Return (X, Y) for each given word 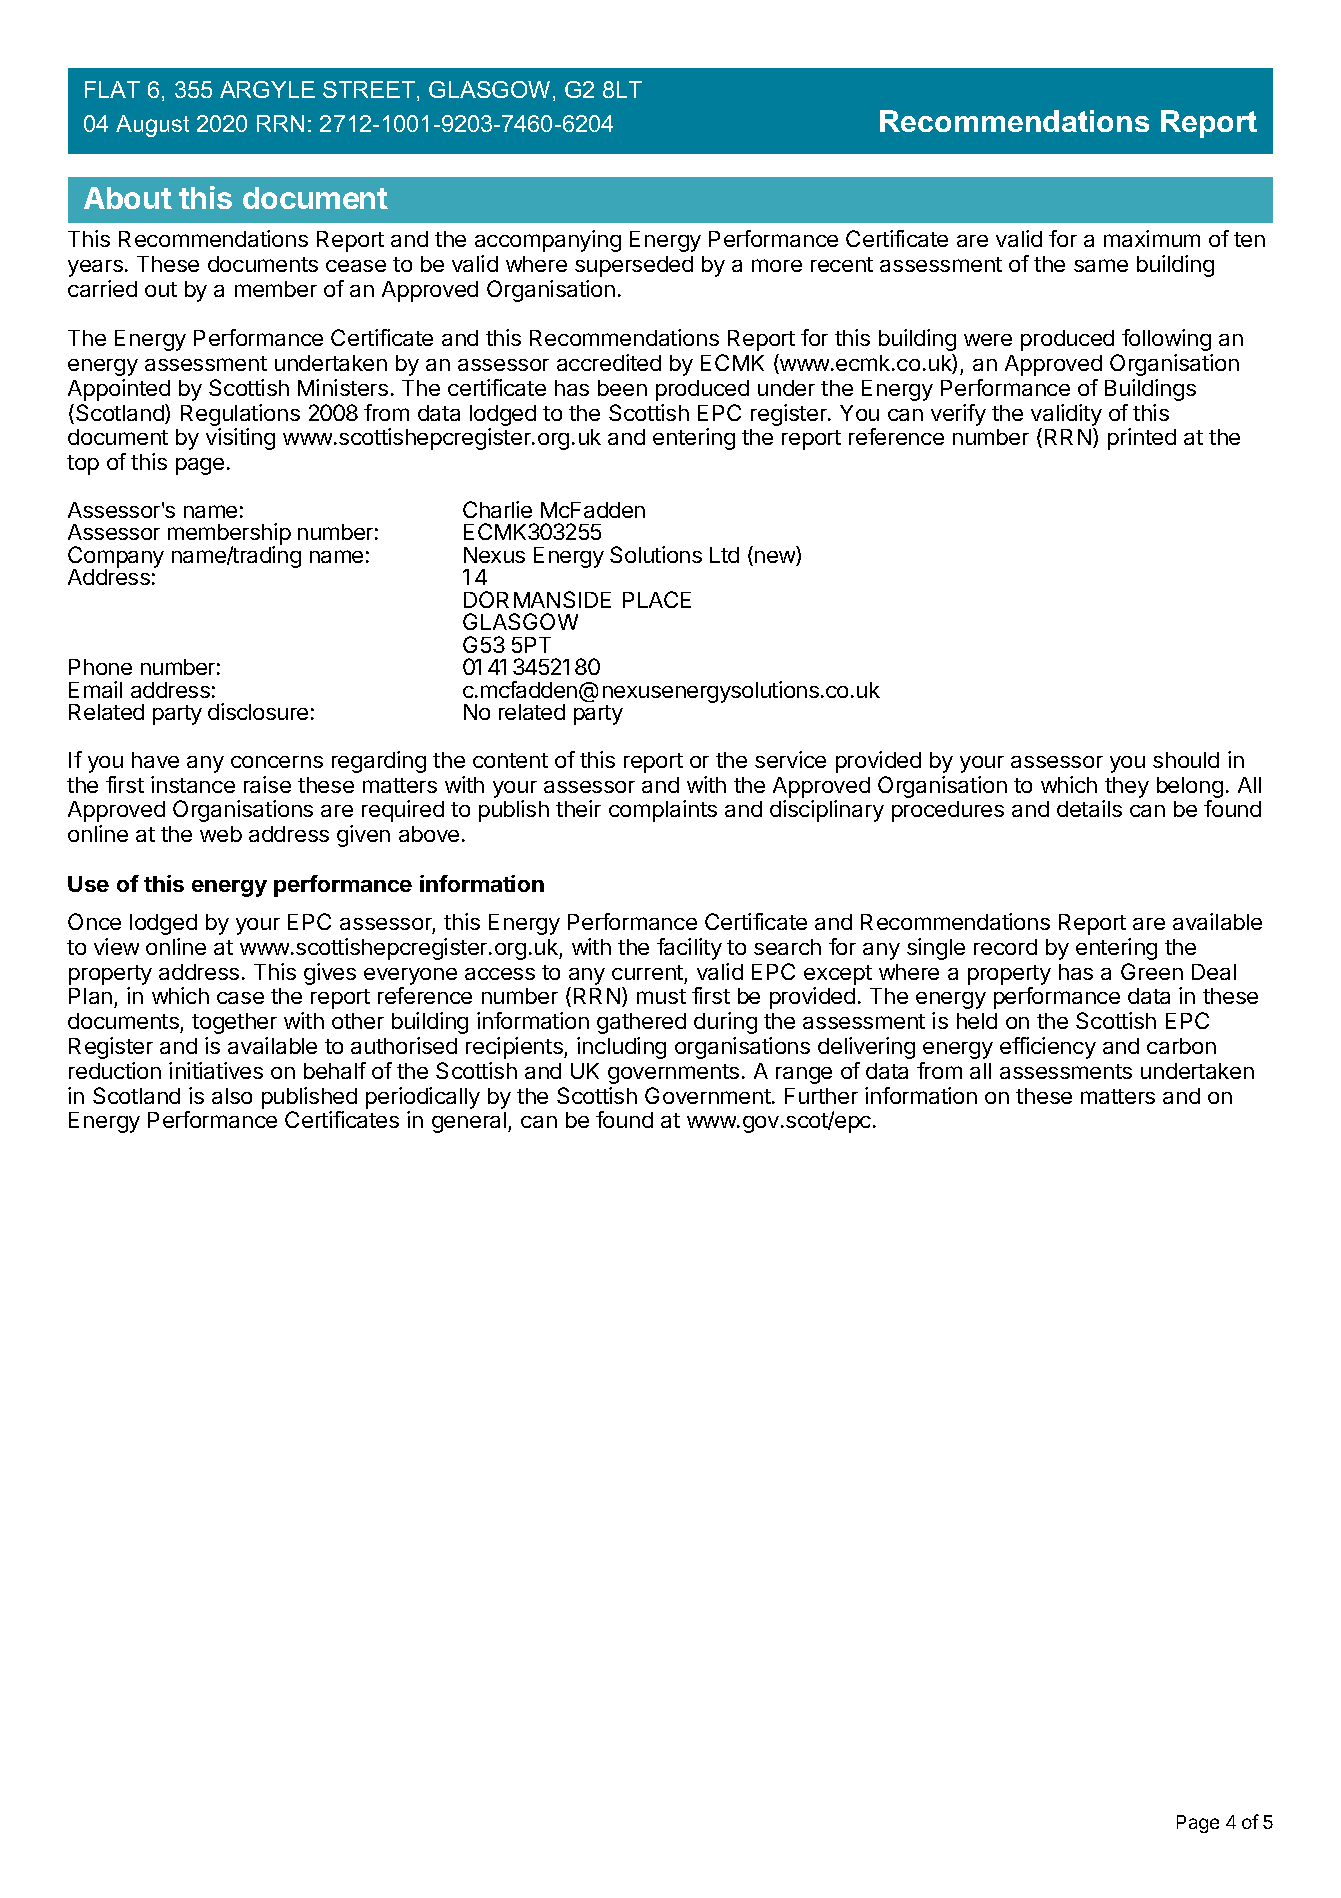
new (776, 558)
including (621, 1048)
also (232, 1096)
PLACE (657, 599)
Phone (100, 667)
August (152, 126)
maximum (1152, 238)
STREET (370, 91)
